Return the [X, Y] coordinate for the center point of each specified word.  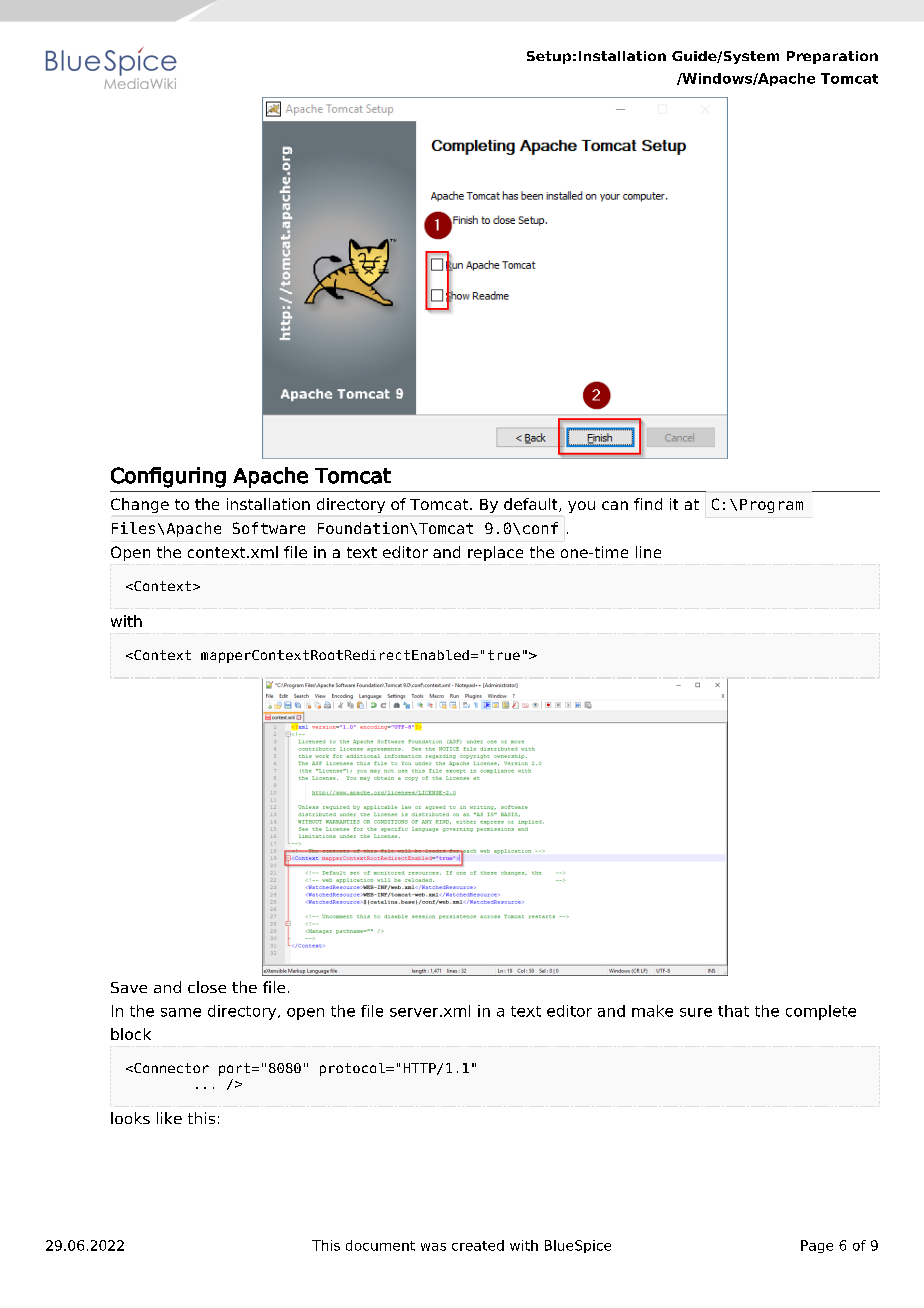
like [169, 1118]
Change [140, 505]
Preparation [832, 57]
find [648, 504]
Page [817, 1246]
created [478, 1245]
